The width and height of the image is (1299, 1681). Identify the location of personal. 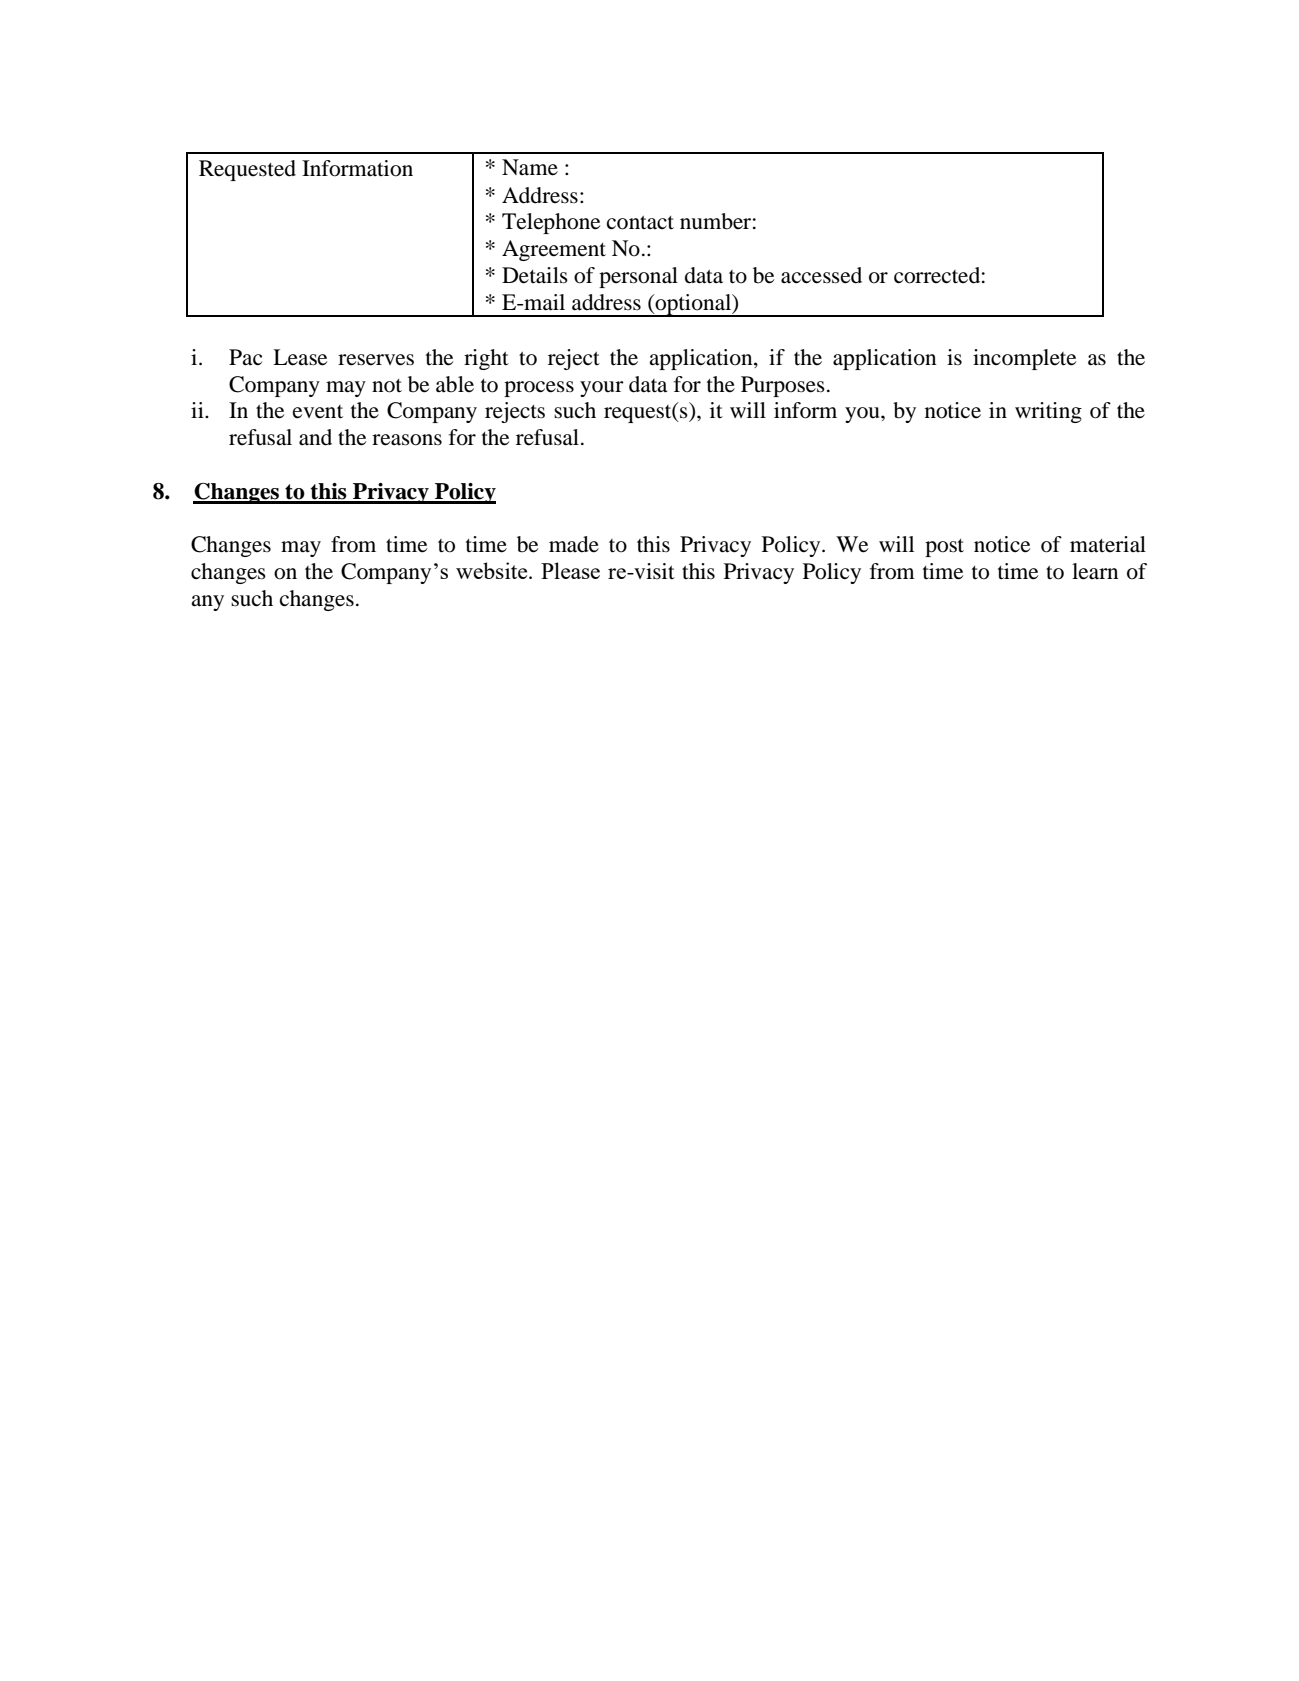
(638, 277).
